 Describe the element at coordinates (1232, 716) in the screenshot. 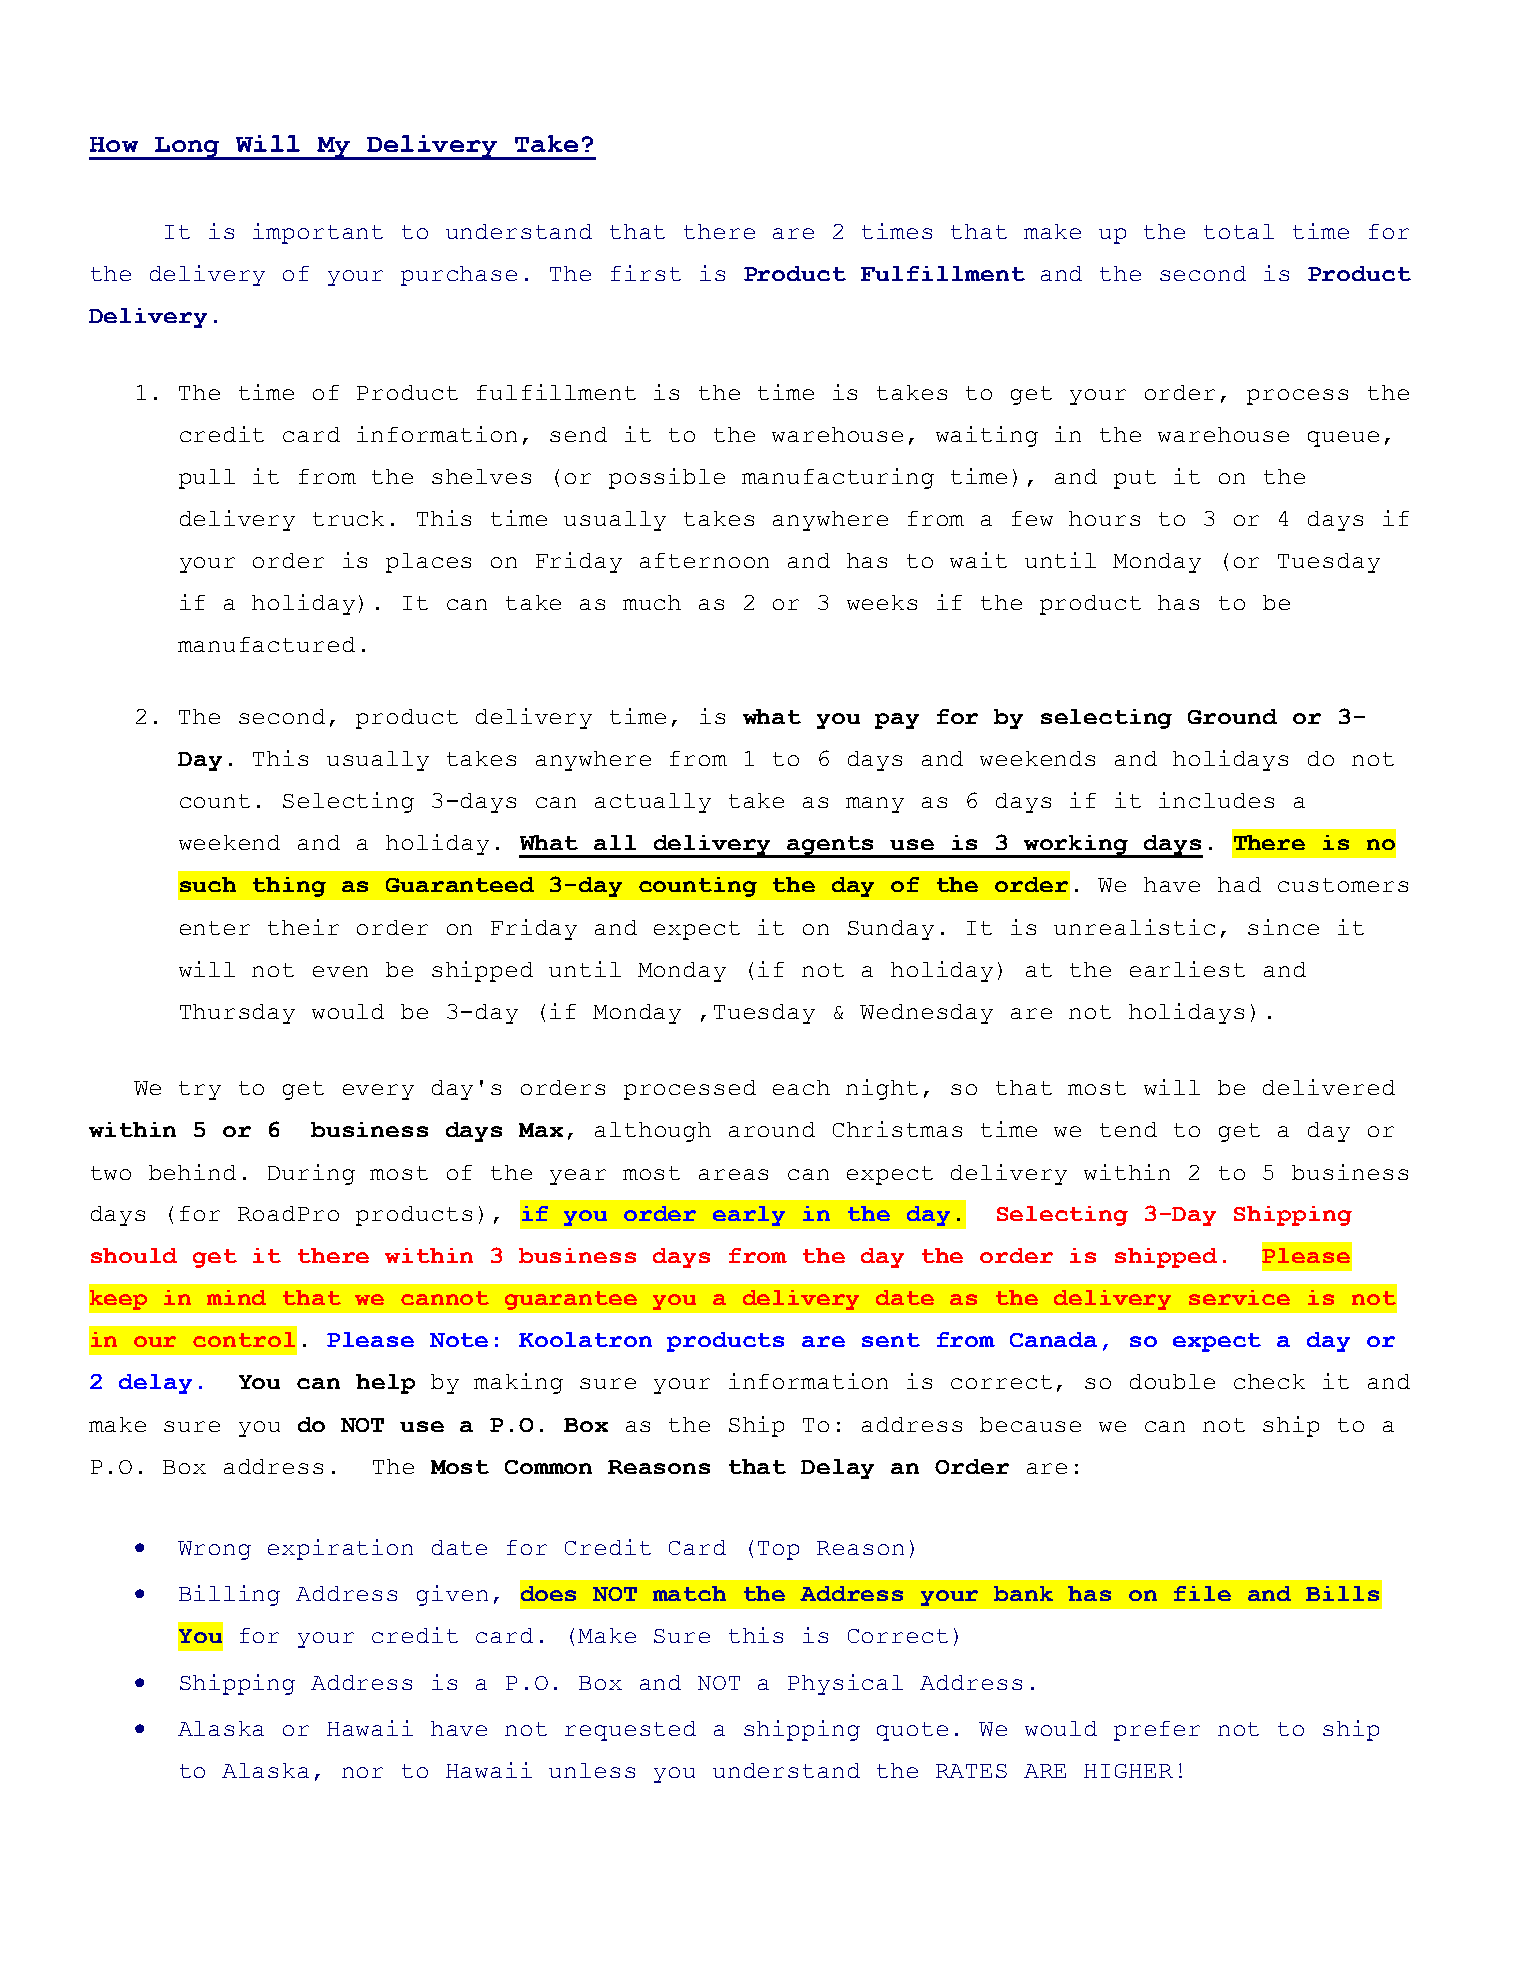

I see `Ground` at that location.
